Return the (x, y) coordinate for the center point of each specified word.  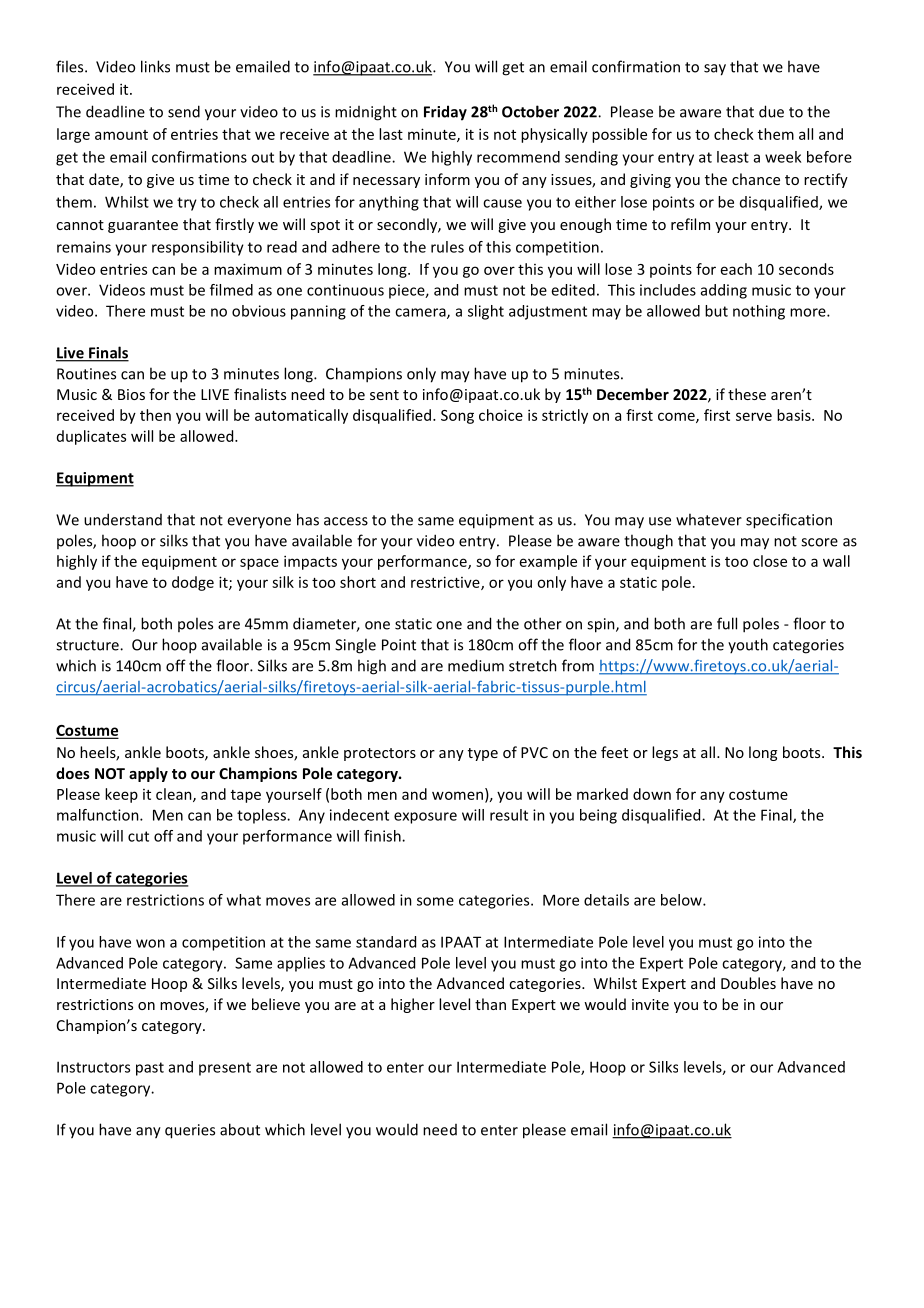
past (150, 1069)
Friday (445, 113)
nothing (759, 312)
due (771, 111)
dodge (193, 583)
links (155, 66)
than (490, 1004)
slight (486, 312)
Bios (131, 394)
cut (138, 836)
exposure (425, 818)
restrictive (446, 583)
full (727, 623)
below (682, 900)
